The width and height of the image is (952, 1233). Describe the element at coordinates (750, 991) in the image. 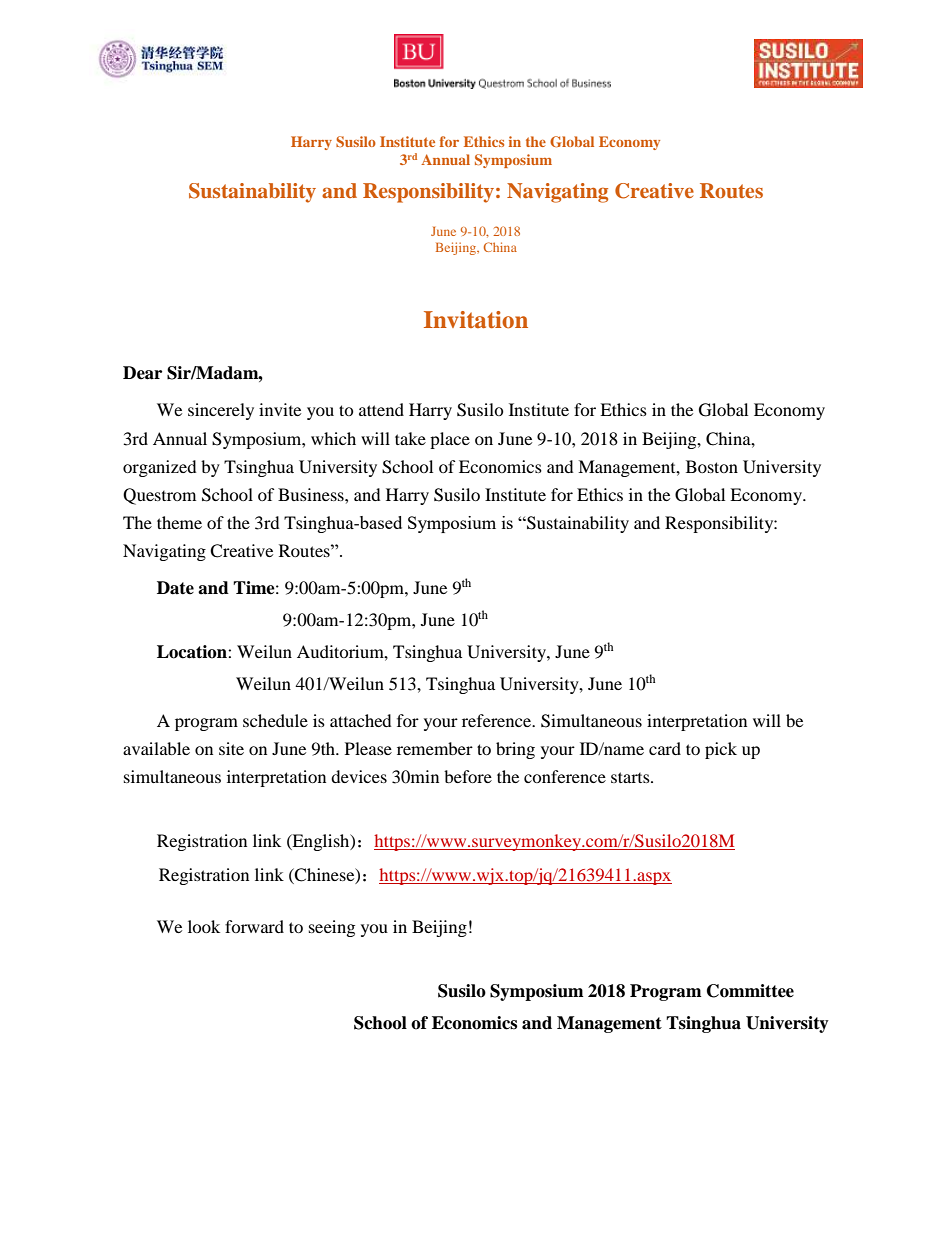

I see `Committee` at that location.
